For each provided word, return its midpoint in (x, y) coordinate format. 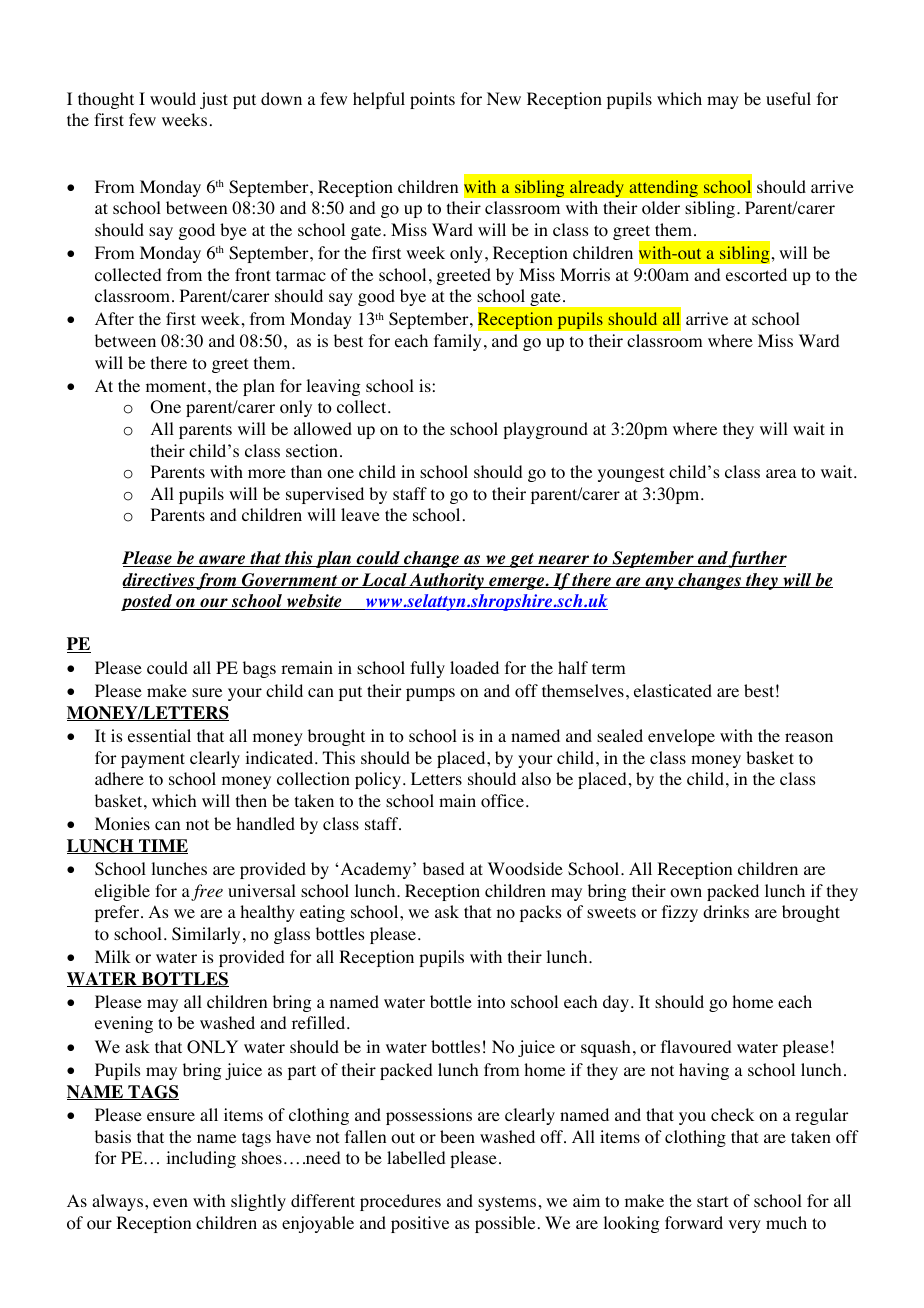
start (712, 1201)
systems (507, 1203)
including (201, 1159)
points (432, 100)
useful (788, 98)
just (214, 100)
